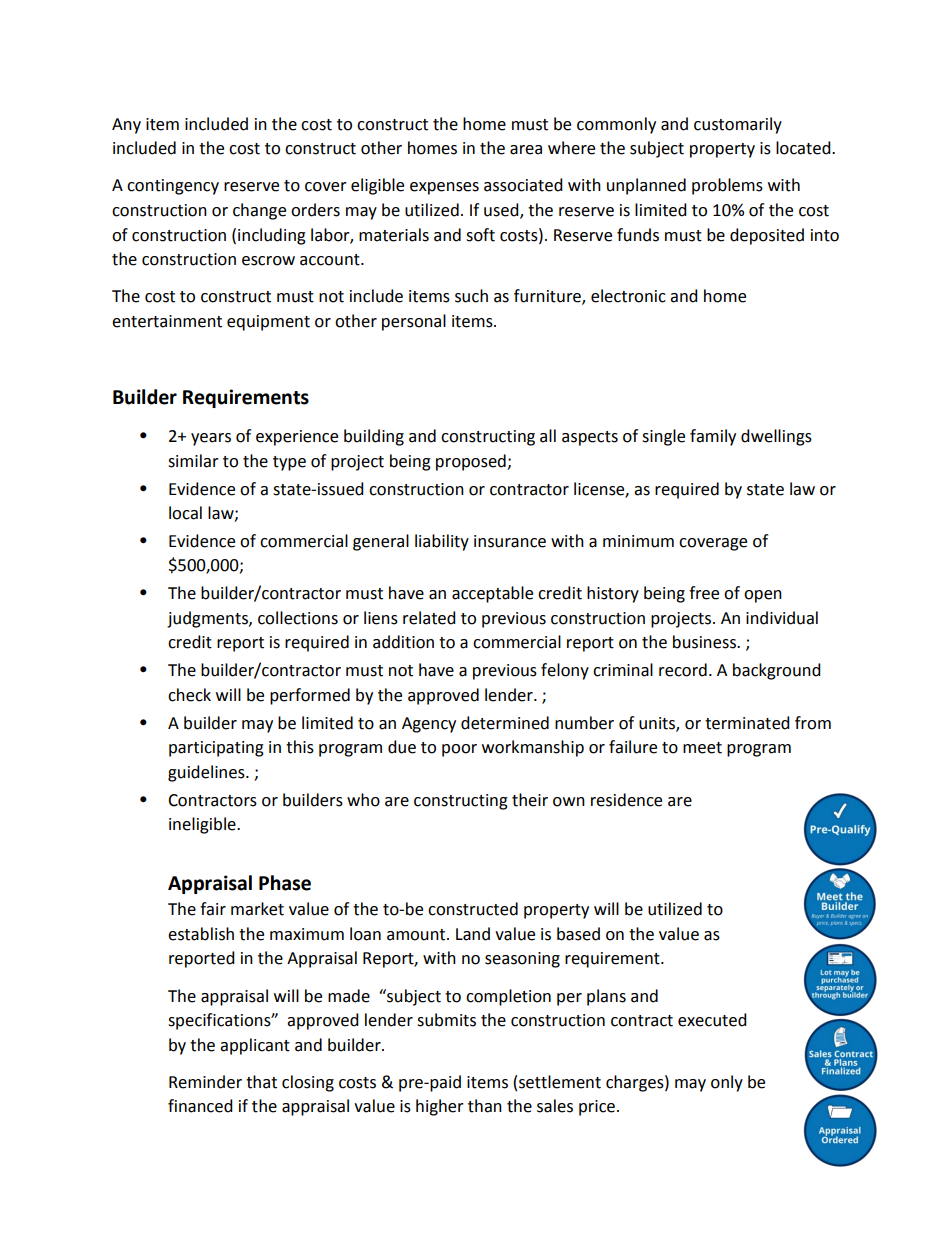  Describe the element at coordinates (738, 125) in the image. I see `customarily` at that location.
